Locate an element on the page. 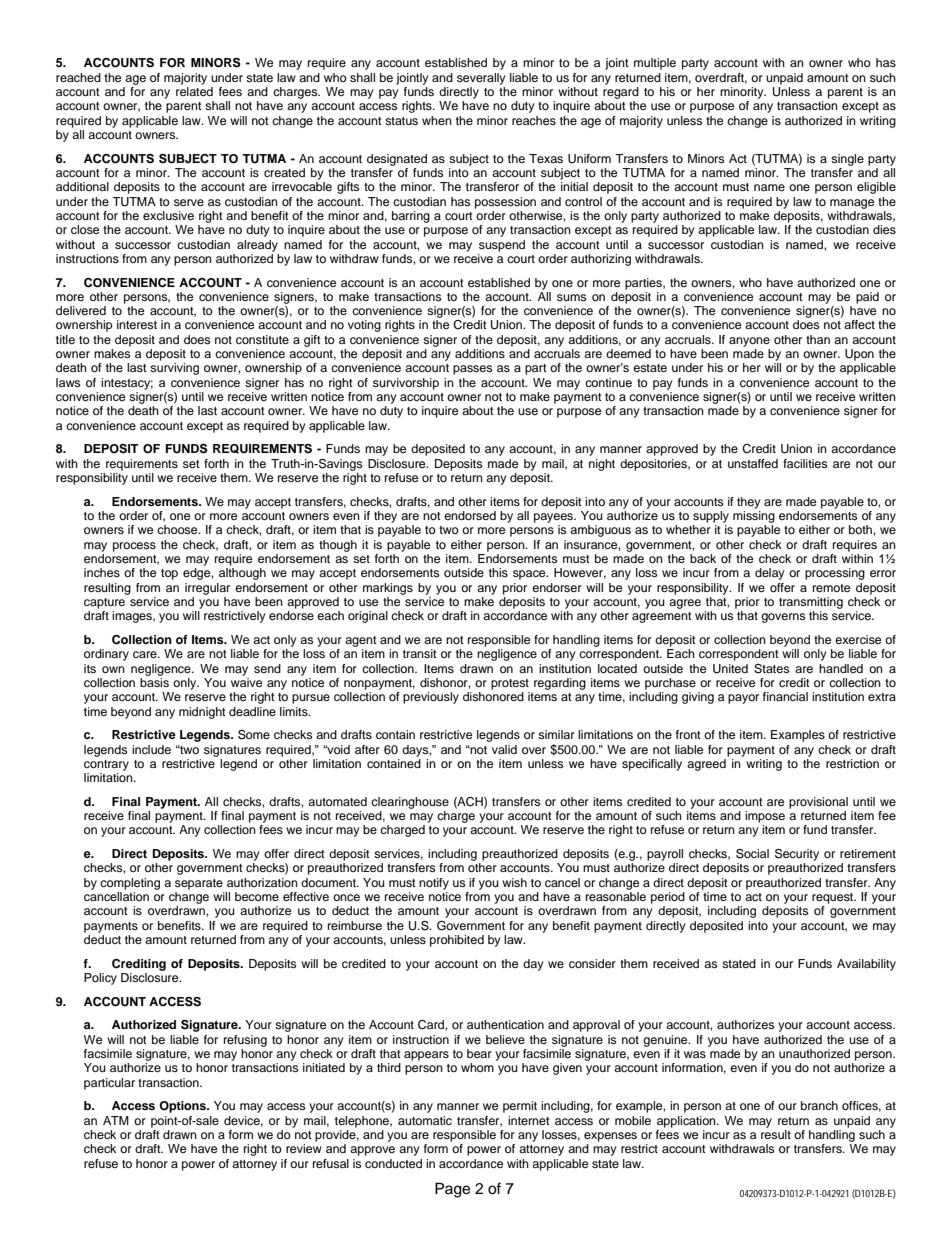 The height and width of the image is (1233, 952). related is located at coordinates (194, 91).
